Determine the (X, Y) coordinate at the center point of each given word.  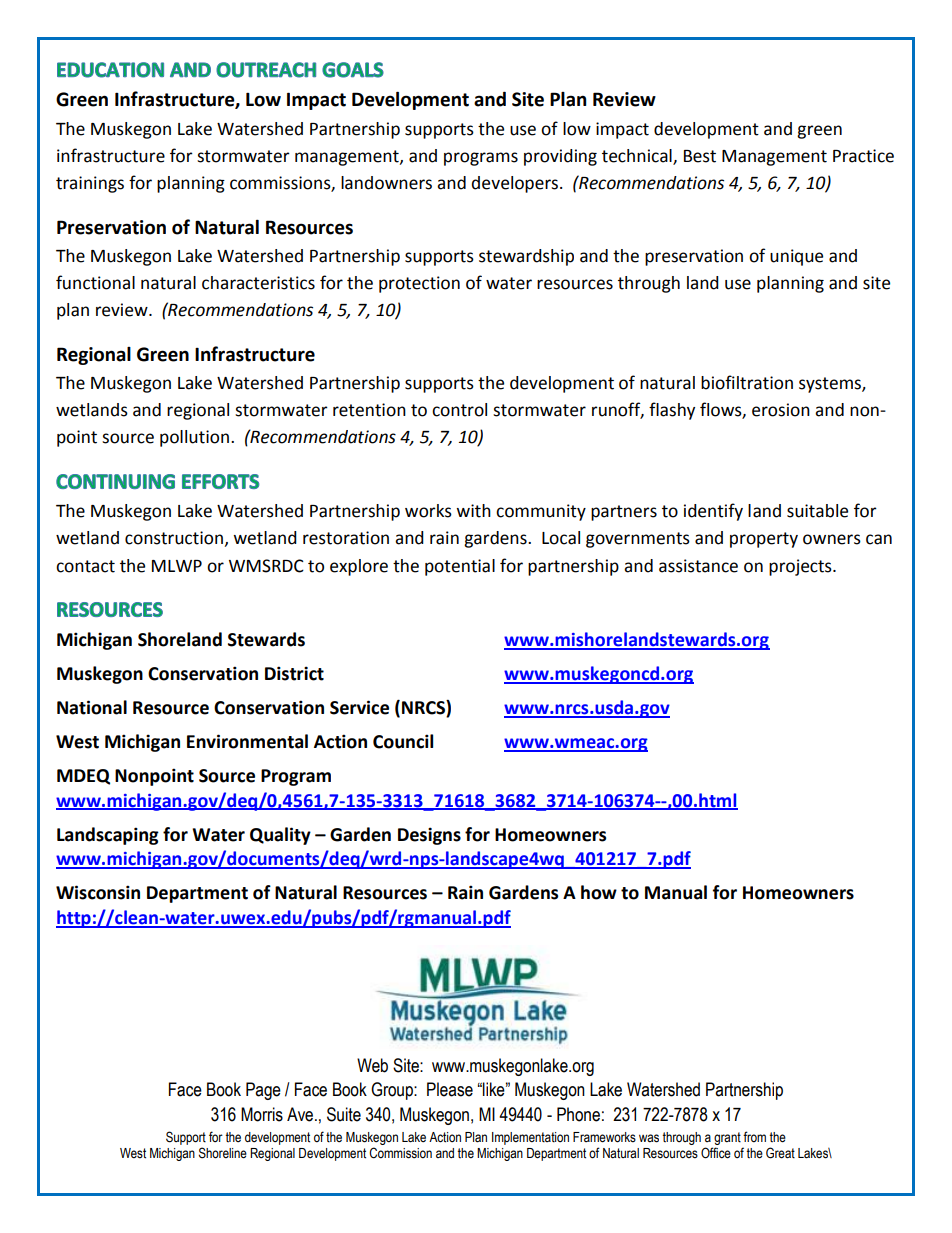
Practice (863, 156)
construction (174, 538)
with (473, 511)
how (599, 892)
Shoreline (223, 1153)
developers (516, 184)
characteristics (258, 283)
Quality (280, 836)
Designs (429, 836)
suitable (817, 511)
